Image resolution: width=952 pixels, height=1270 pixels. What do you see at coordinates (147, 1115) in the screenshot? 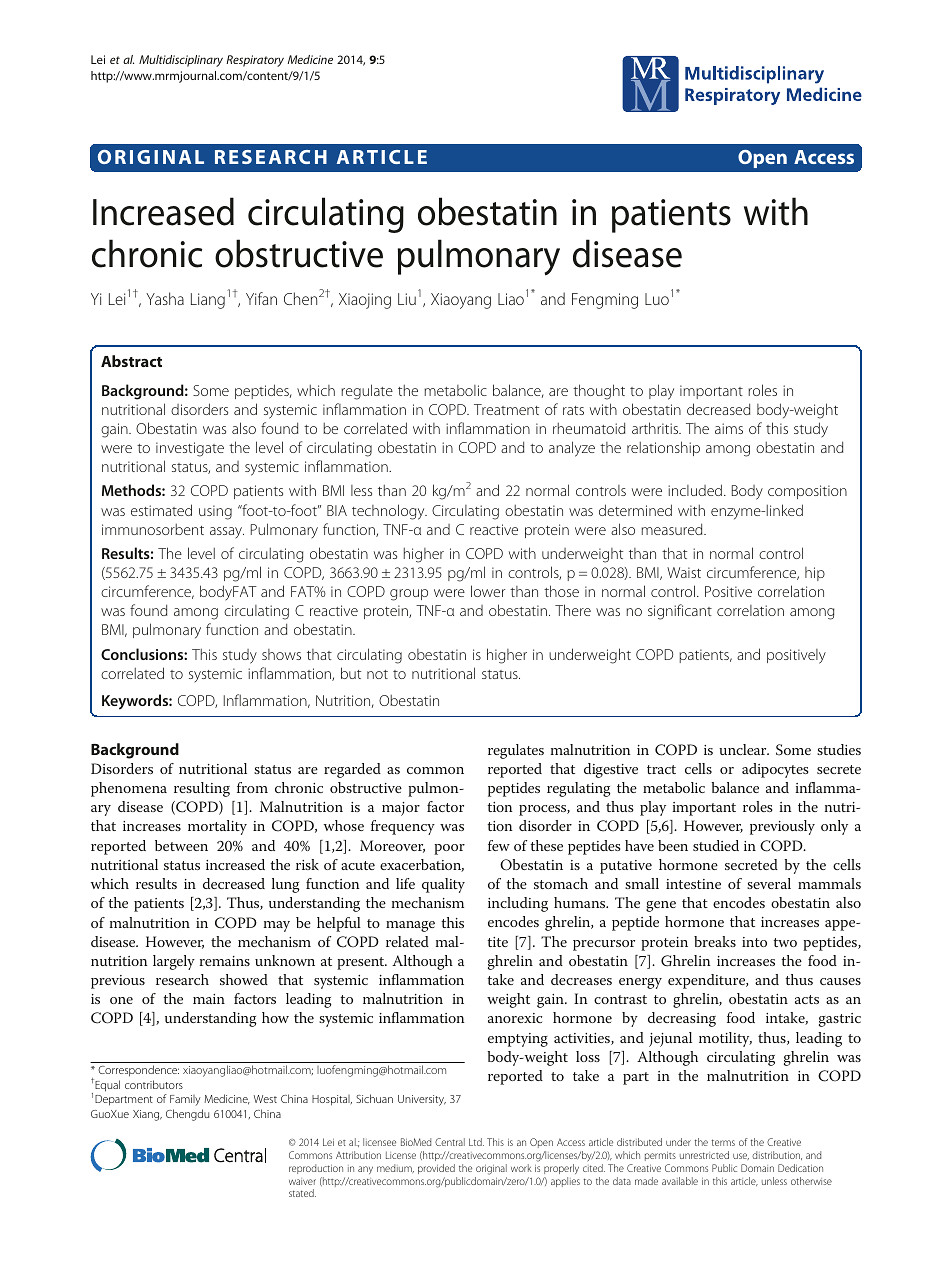
I see `Xiang` at bounding box center [147, 1115].
